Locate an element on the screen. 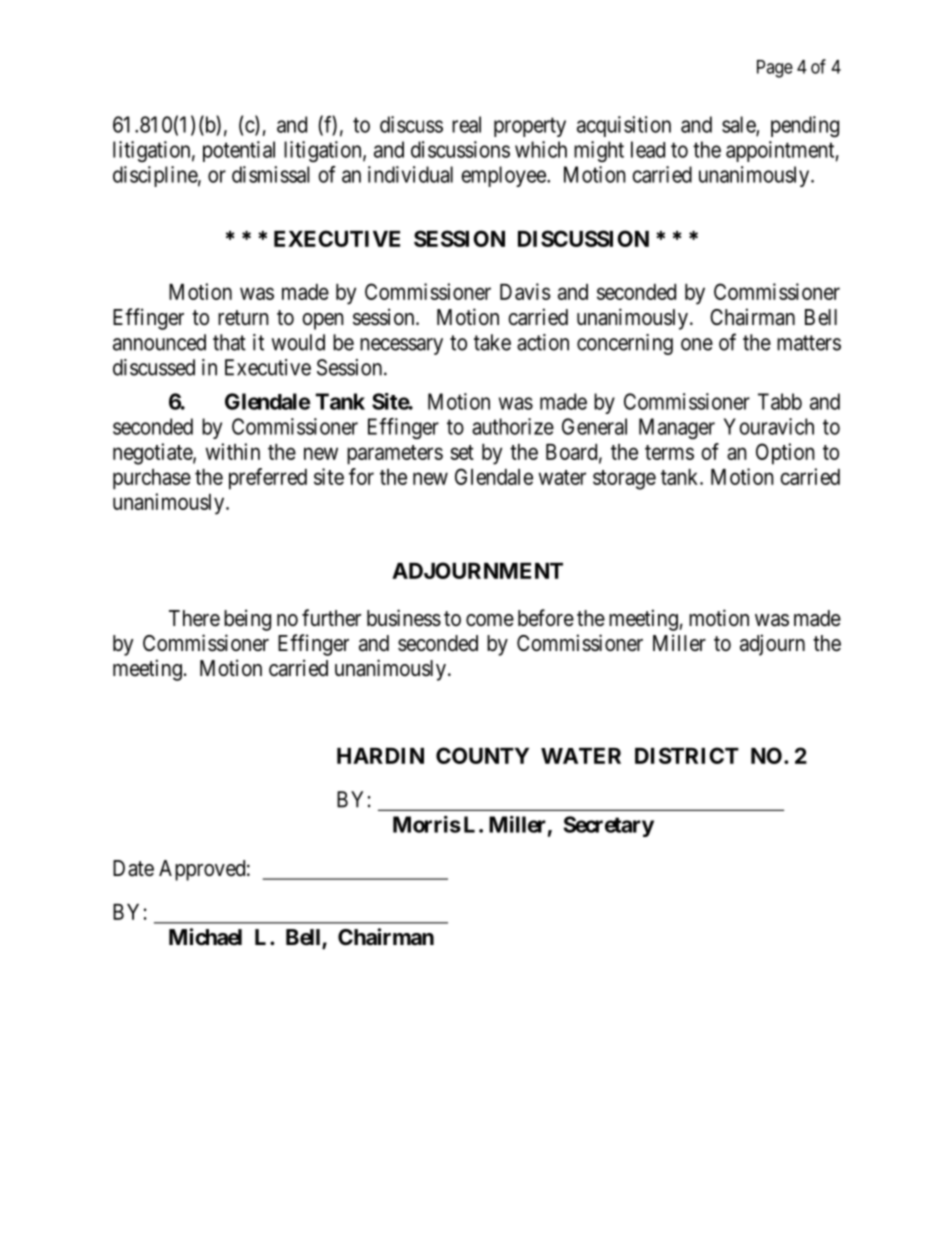 This screenshot has width=952, height=1233. set is located at coordinates (462, 452).
